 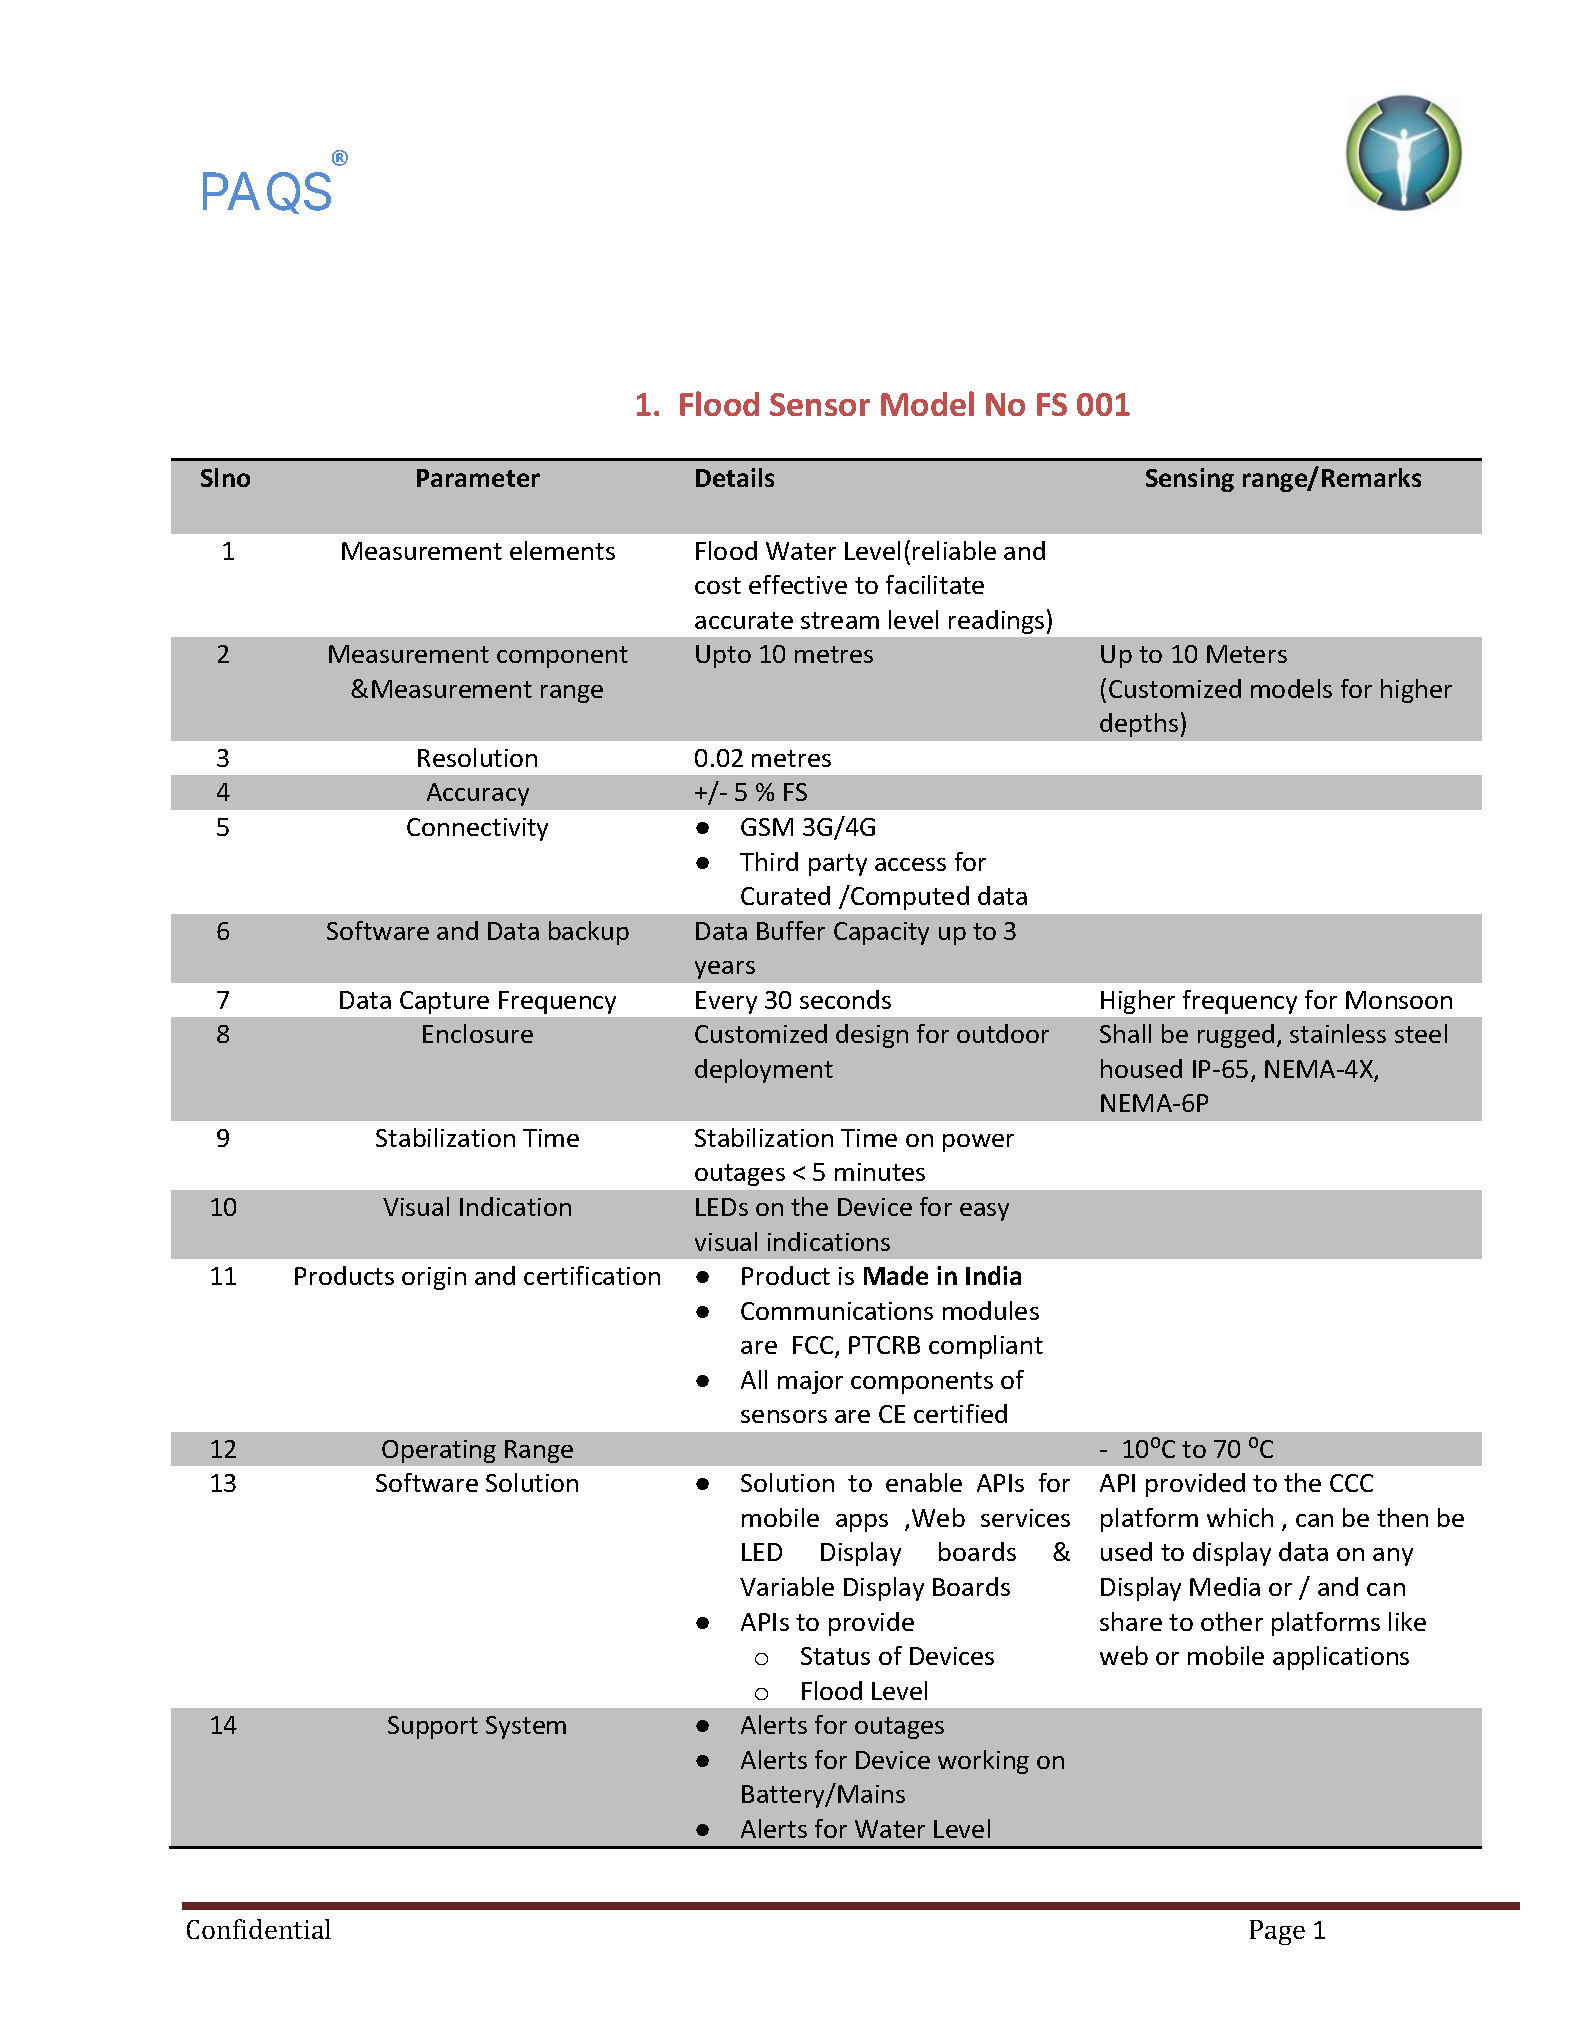 I want to click on seconds, so click(x=845, y=999).
